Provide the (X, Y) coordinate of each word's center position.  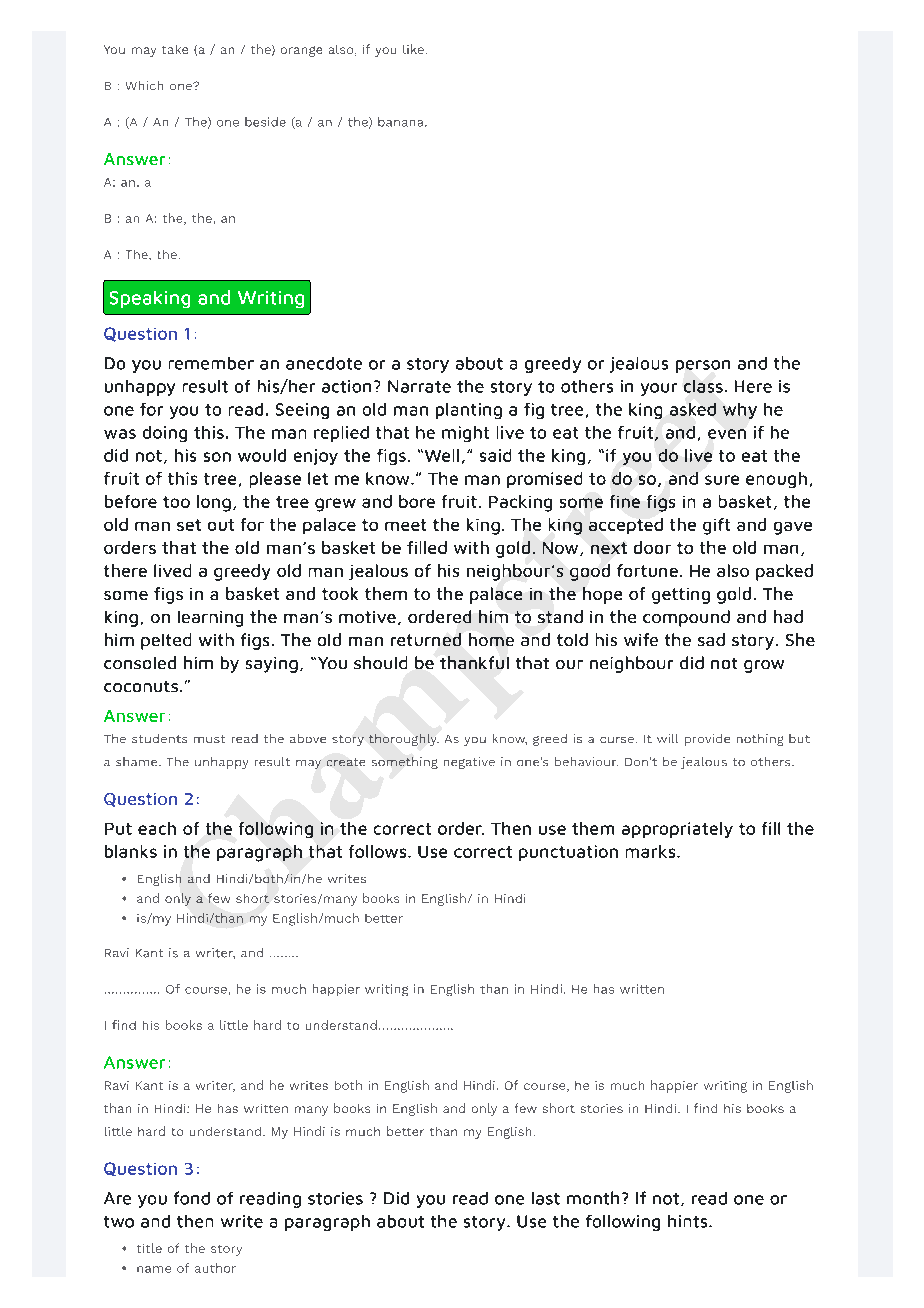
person (703, 366)
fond (192, 1198)
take (175, 49)
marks (652, 851)
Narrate (419, 386)
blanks (131, 851)
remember (211, 363)
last (546, 1198)
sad (711, 639)
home (491, 639)
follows (379, 851)
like (413, 49)
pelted (166, 641)
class (703, 386)
